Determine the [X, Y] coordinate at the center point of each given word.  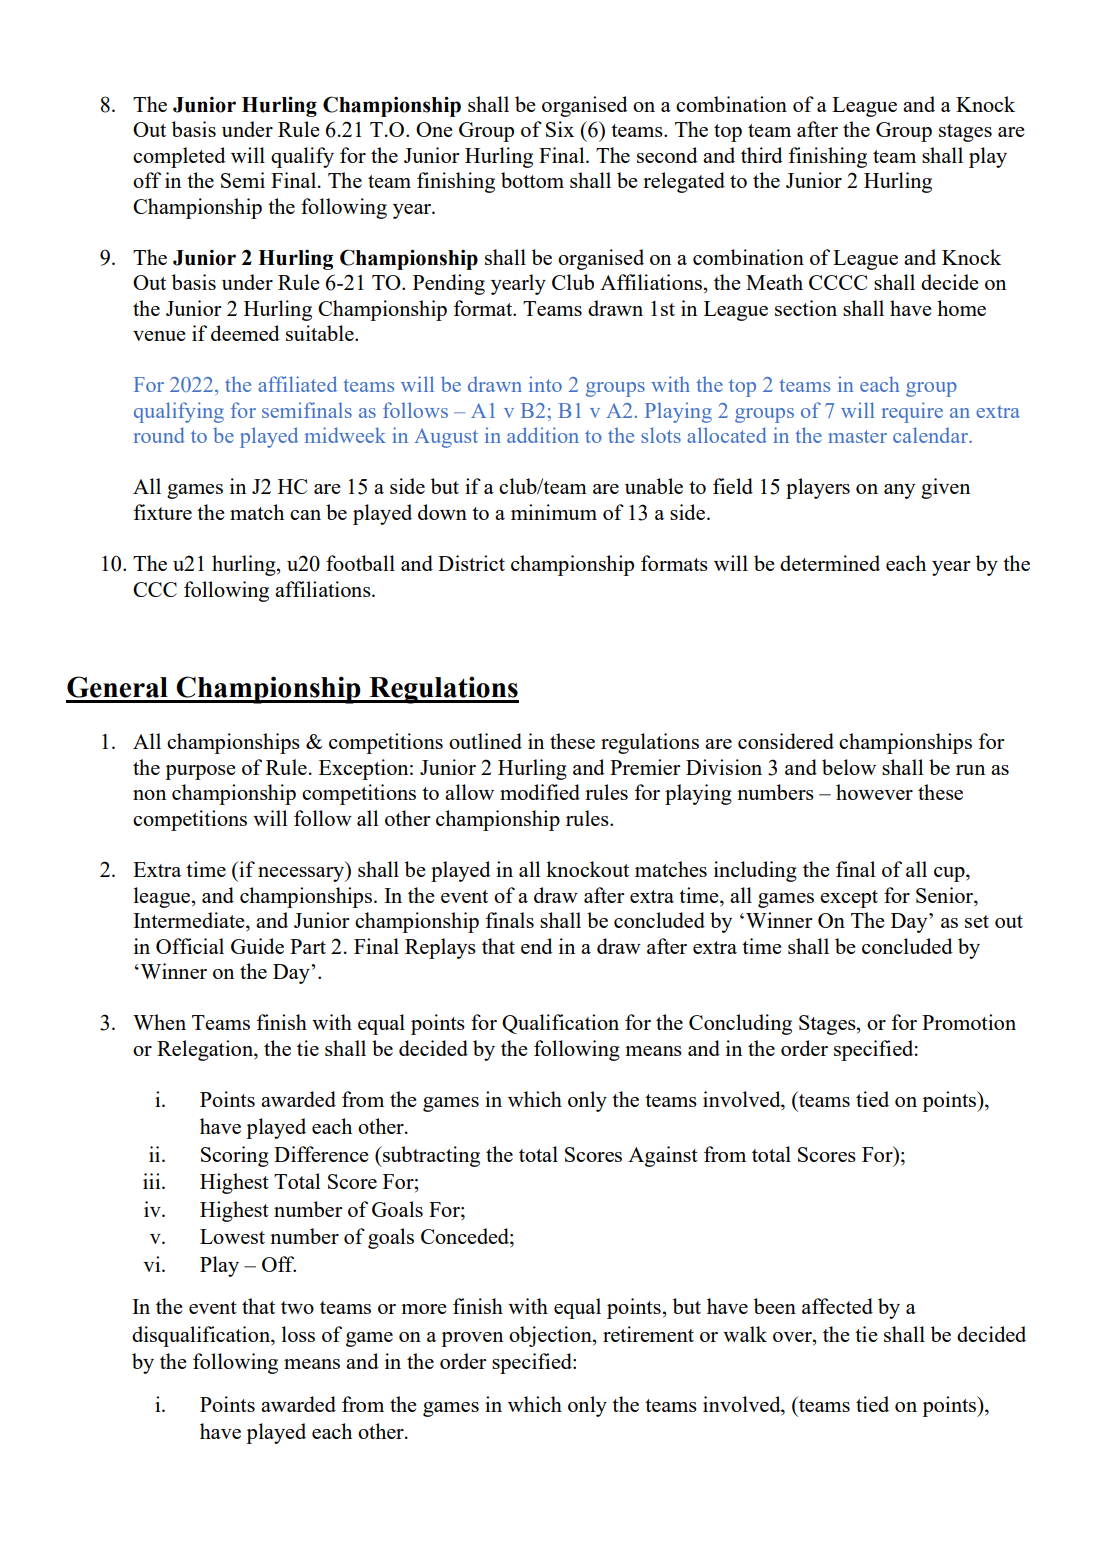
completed [179, 157]
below [849, 767]
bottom [532, 180]
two [297, 1307]
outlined [485, 741]
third [762, 155]
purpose [200, 772]
